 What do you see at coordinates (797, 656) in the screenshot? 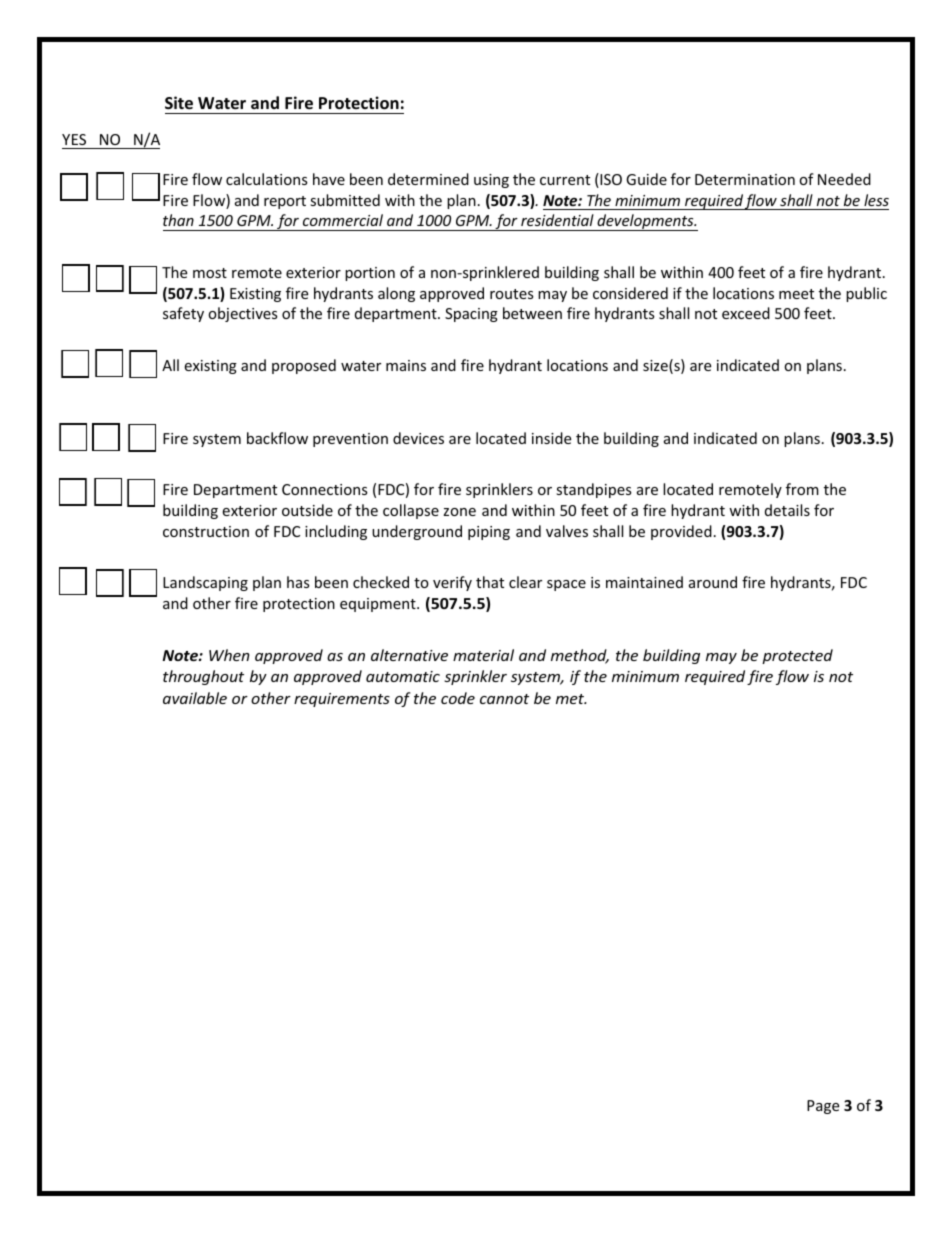
I see `protected` at bounding box center [797, 656].
